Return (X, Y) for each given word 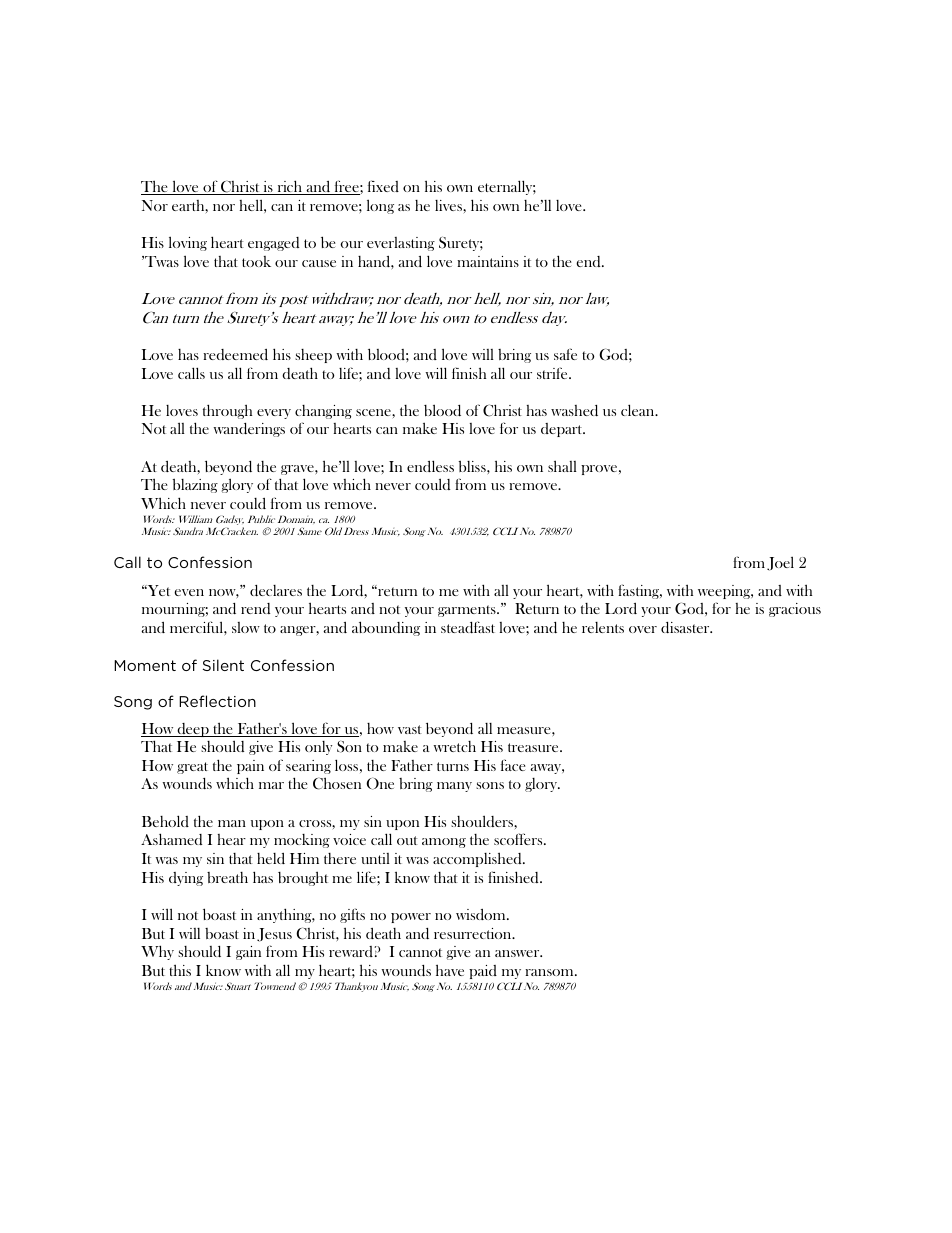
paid (483, 972)
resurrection (474, 933)
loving (188, 243)
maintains (488, 261)
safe (565, 354)
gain (248, 953)
